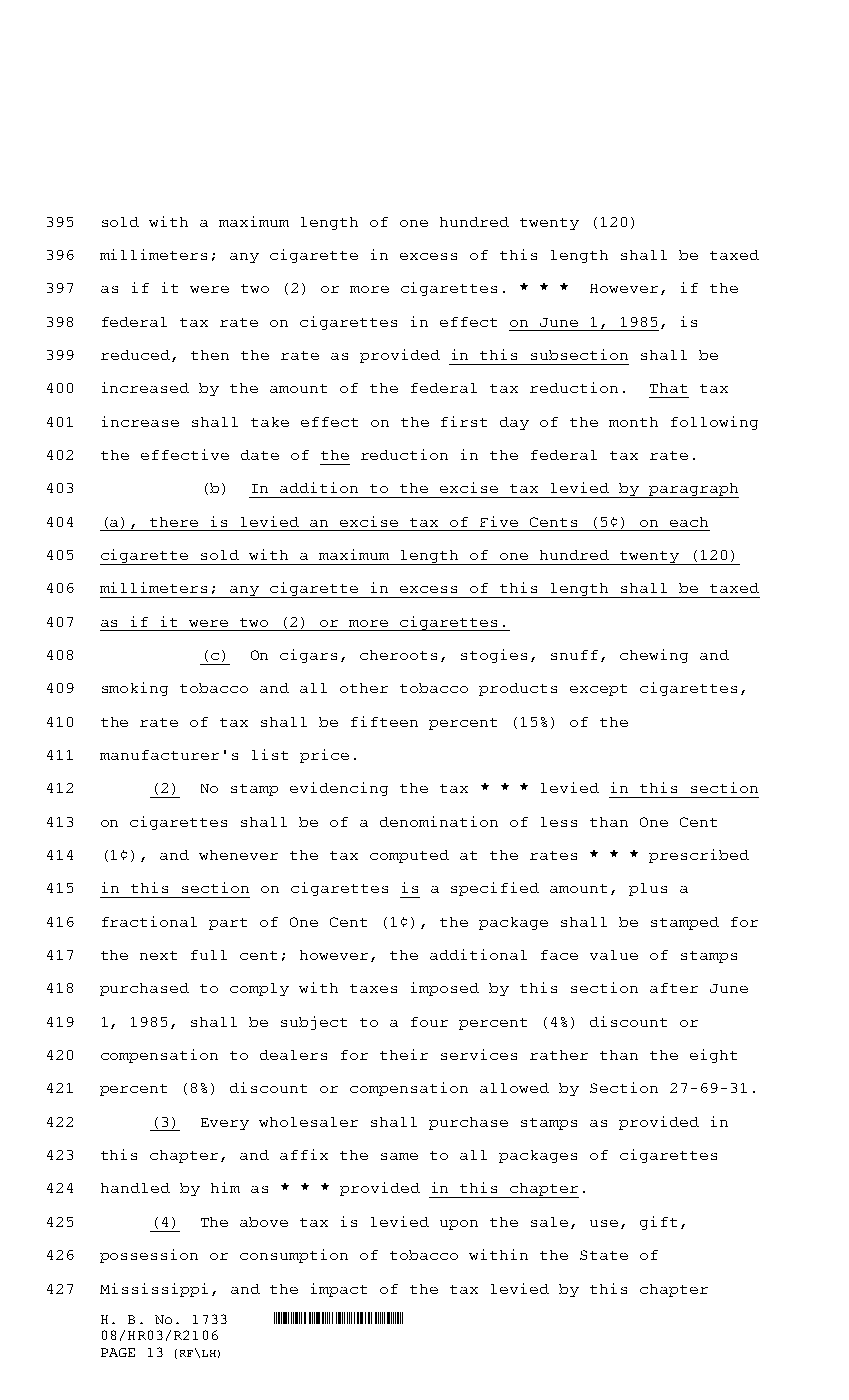  What do you see at coordinates (339, 1290) in the document?
I see `impact` at bounding box center [339, 1290].
